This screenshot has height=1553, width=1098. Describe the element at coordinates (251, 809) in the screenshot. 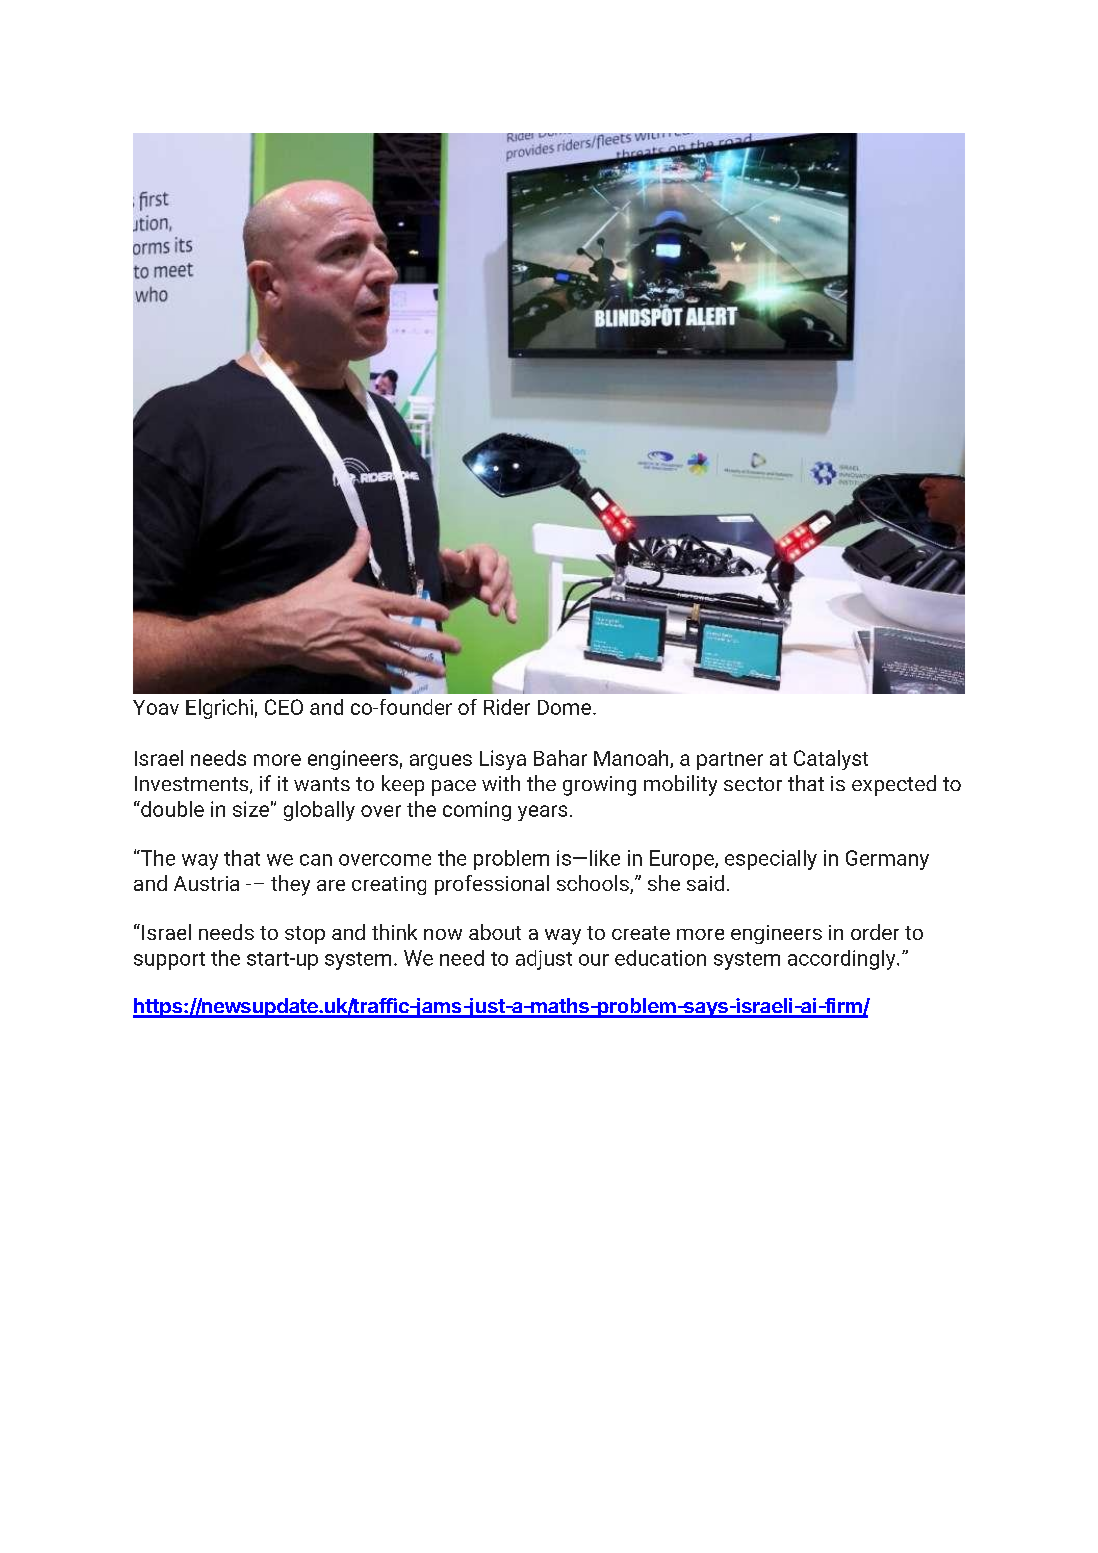

I see `size` at that location.
